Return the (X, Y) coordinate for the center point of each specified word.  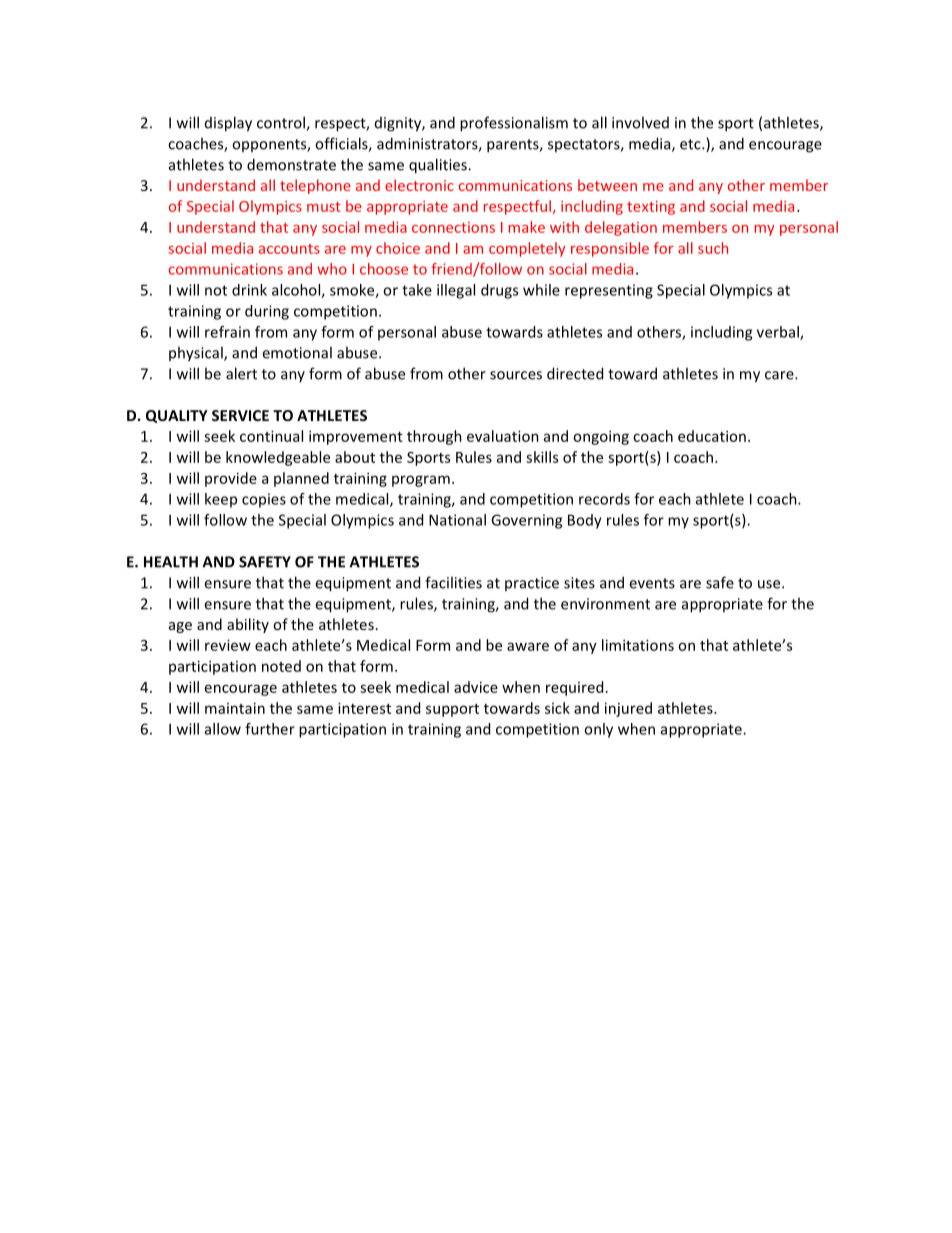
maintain (235, 708)
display (228, 124)
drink (249, 290)
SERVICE (240, 415)
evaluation (503, 436)
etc (691, 144)
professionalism (514, 124)
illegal (456, 291)
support (452, 710)
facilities (453, 582)
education (712, 436)
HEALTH (171, 562)
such (713, 248)
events (652, 583)
